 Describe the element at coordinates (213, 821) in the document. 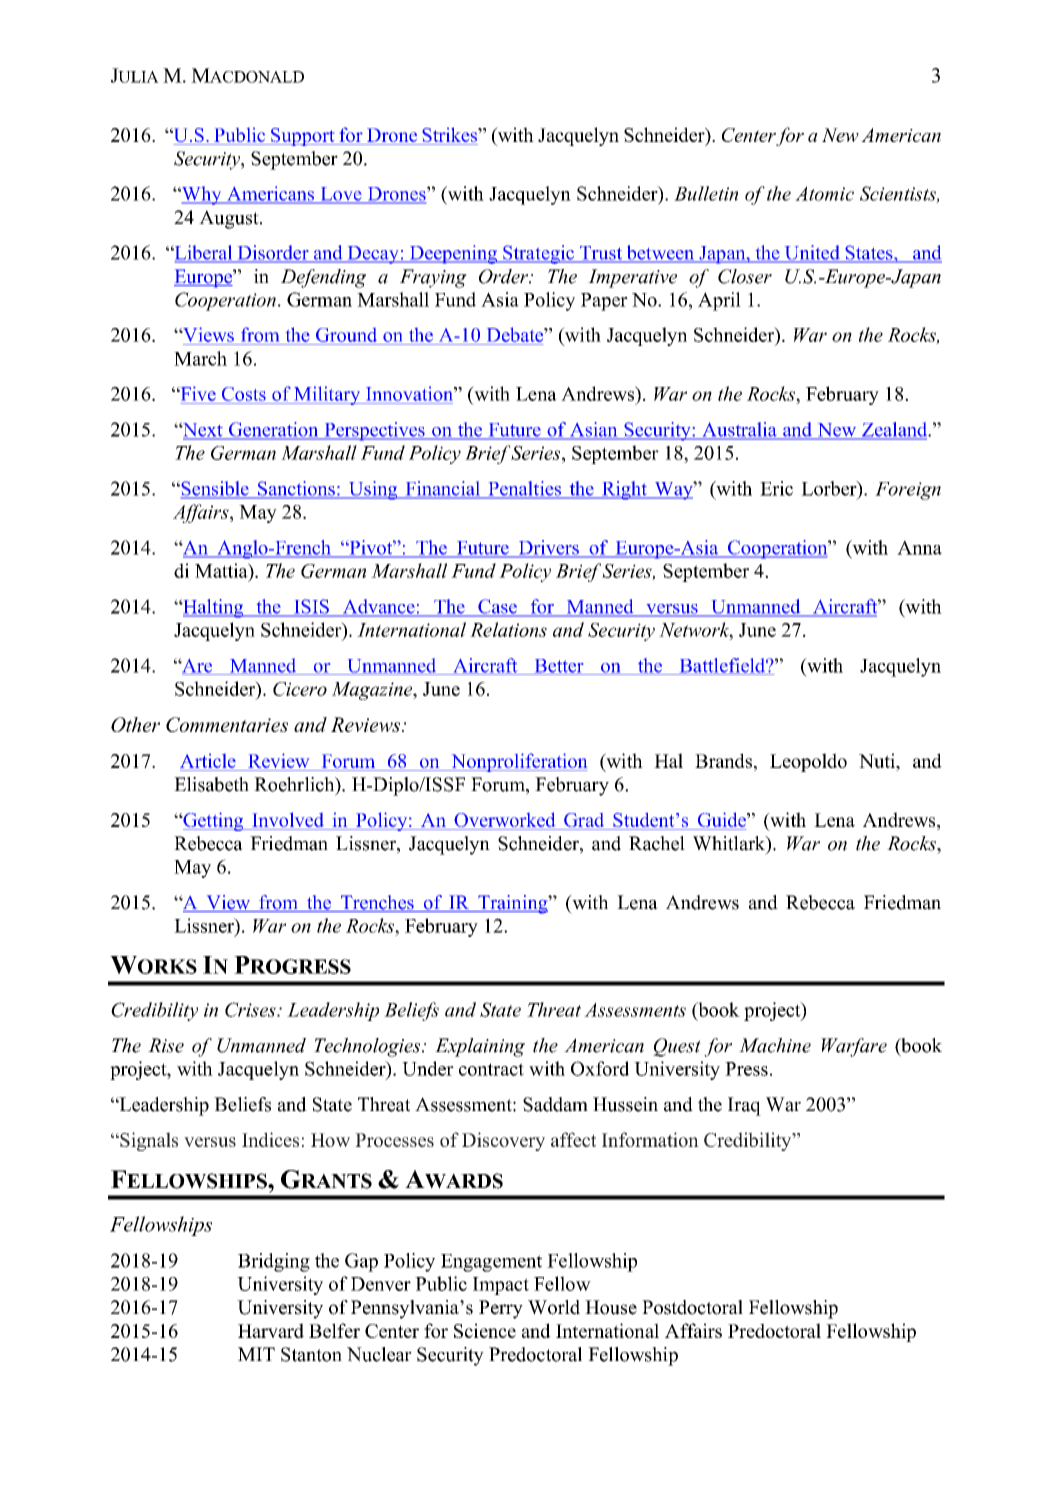

I see `Getting` at that location.
